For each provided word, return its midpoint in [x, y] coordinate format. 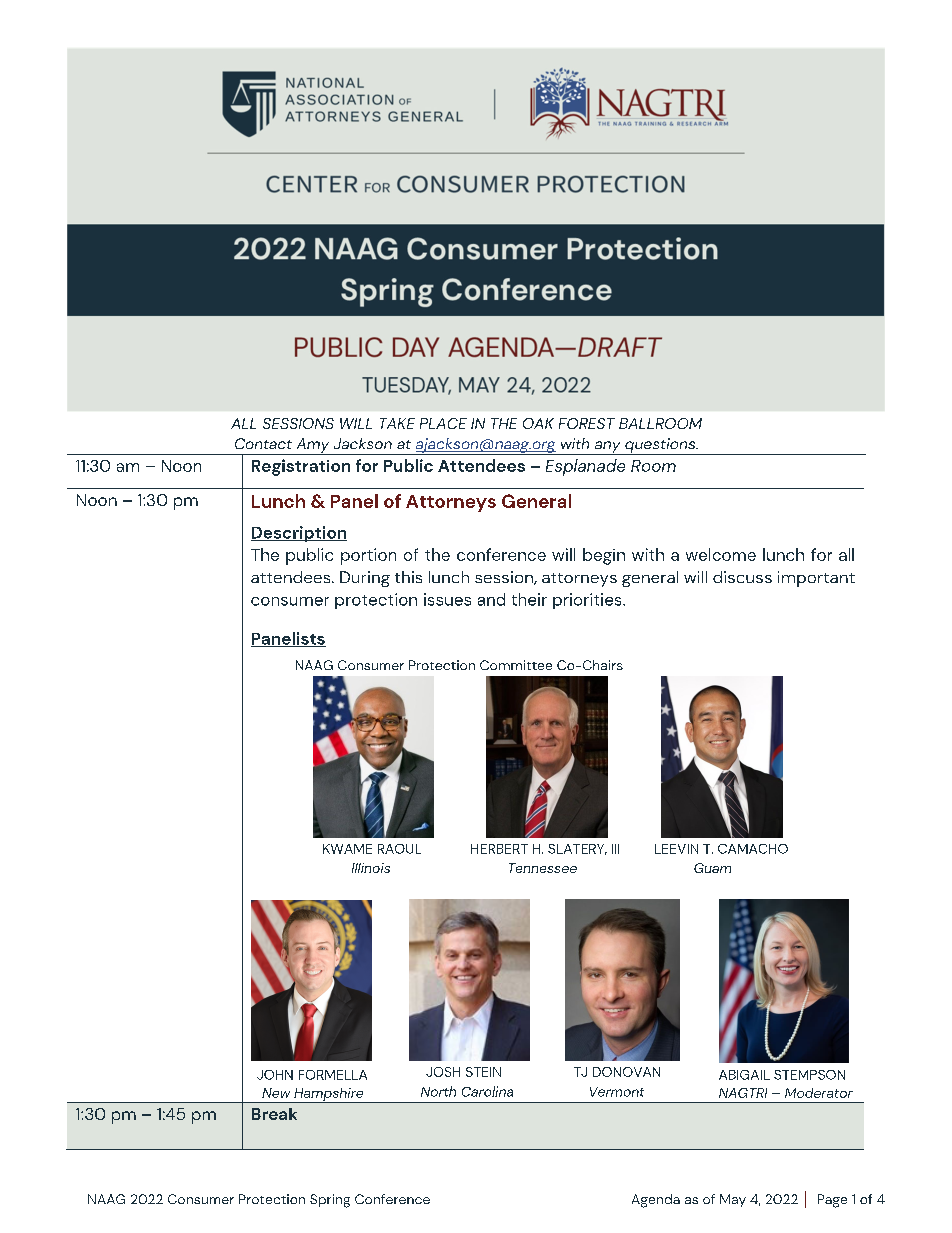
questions [660, 446]
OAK [538, 423]
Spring [330, 1201]
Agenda [656, 1201]
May [733, 1200]
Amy [313, 446]
